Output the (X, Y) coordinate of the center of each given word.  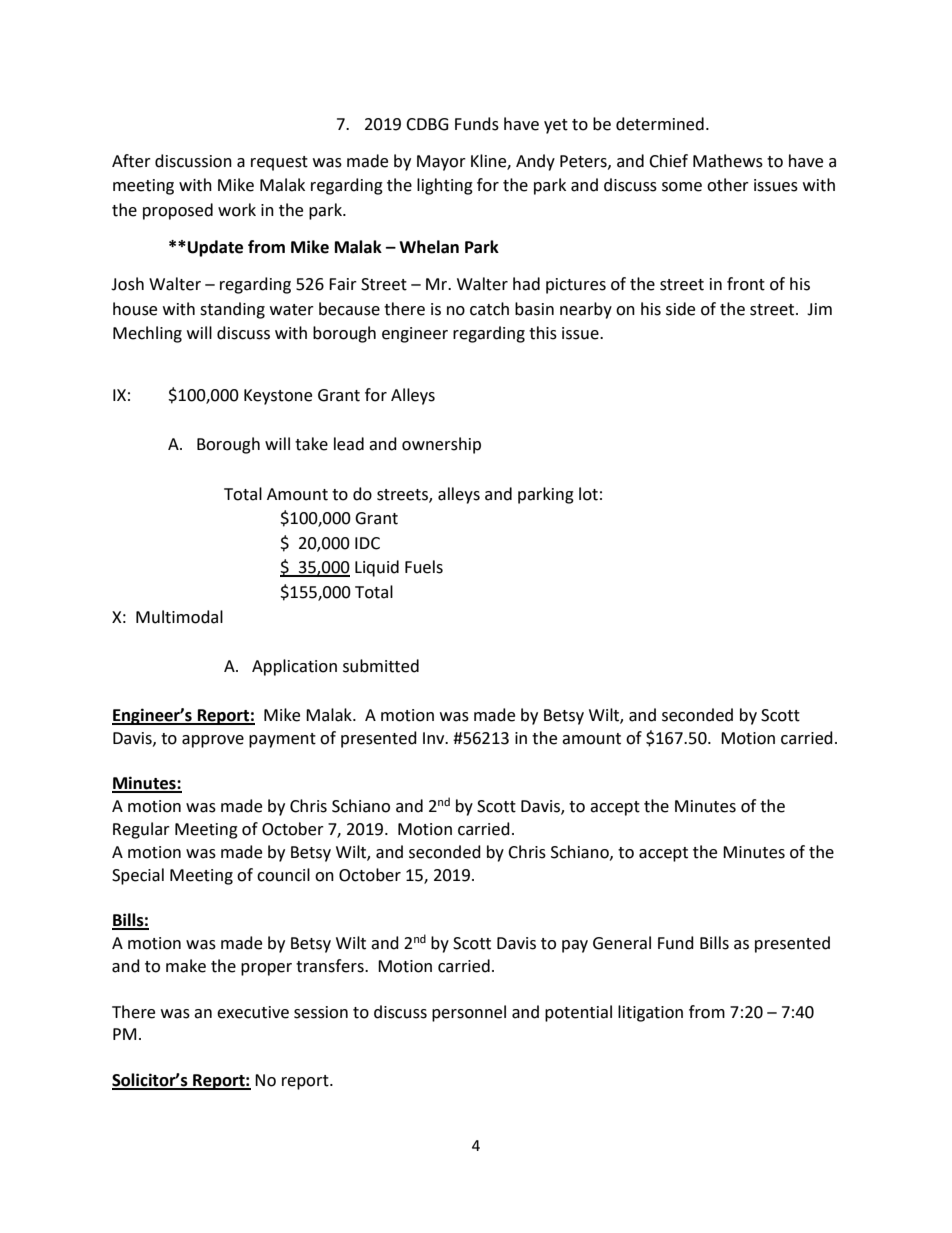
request (279, 163)
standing (232, 310)
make (186, 966)
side (680, 309)
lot (588, 494)
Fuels (424, 567)
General (622, 943)
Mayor (441, 163)
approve (213, 741)
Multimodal (179, 617)
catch (489, 309)
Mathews (728, 161)
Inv (435, 738)
